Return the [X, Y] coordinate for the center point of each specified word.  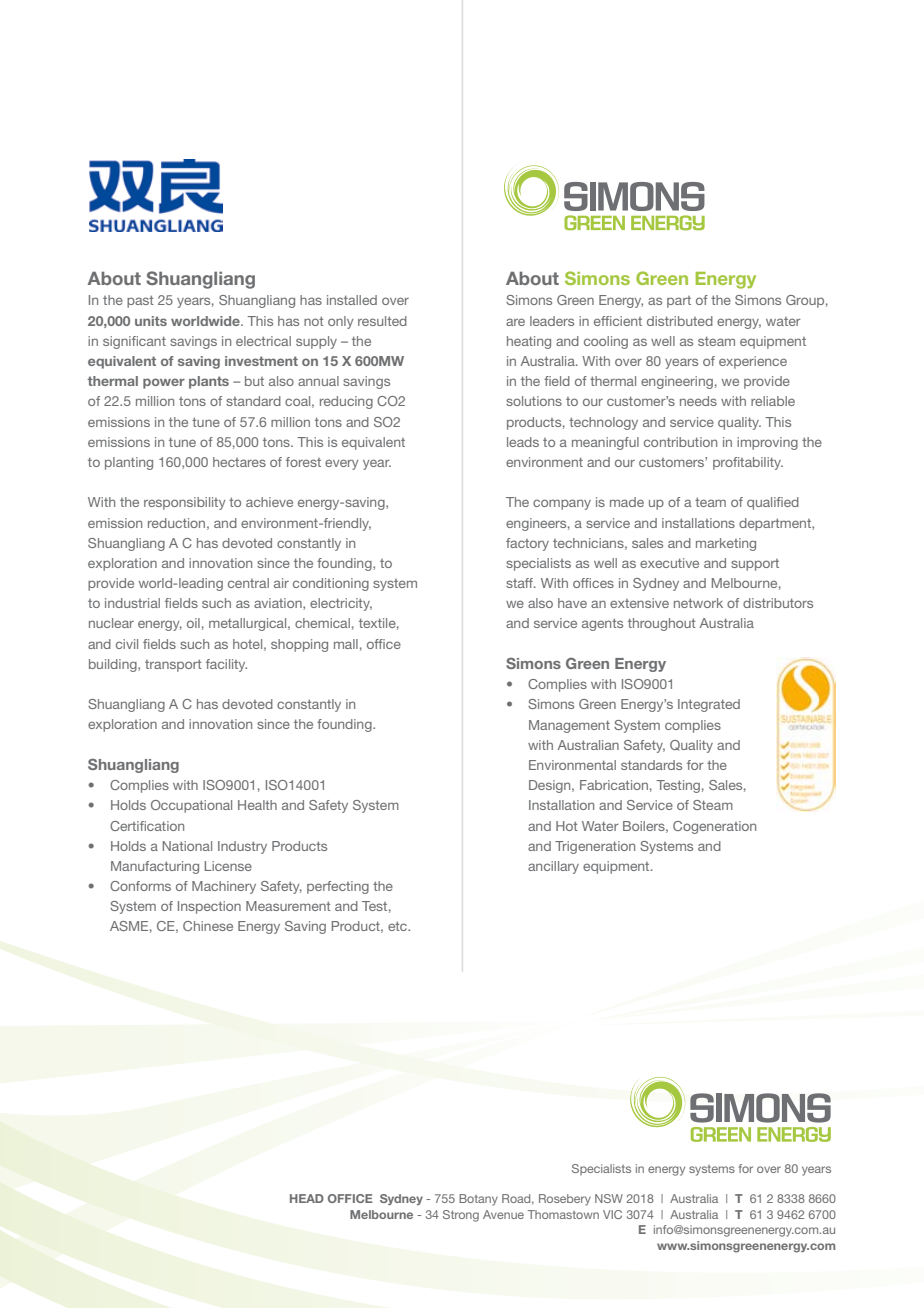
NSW [609, 1198]
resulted [382, 321]
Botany [478, 1200]
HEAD [307, 1198]
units [151, 321]
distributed [680, 321]
